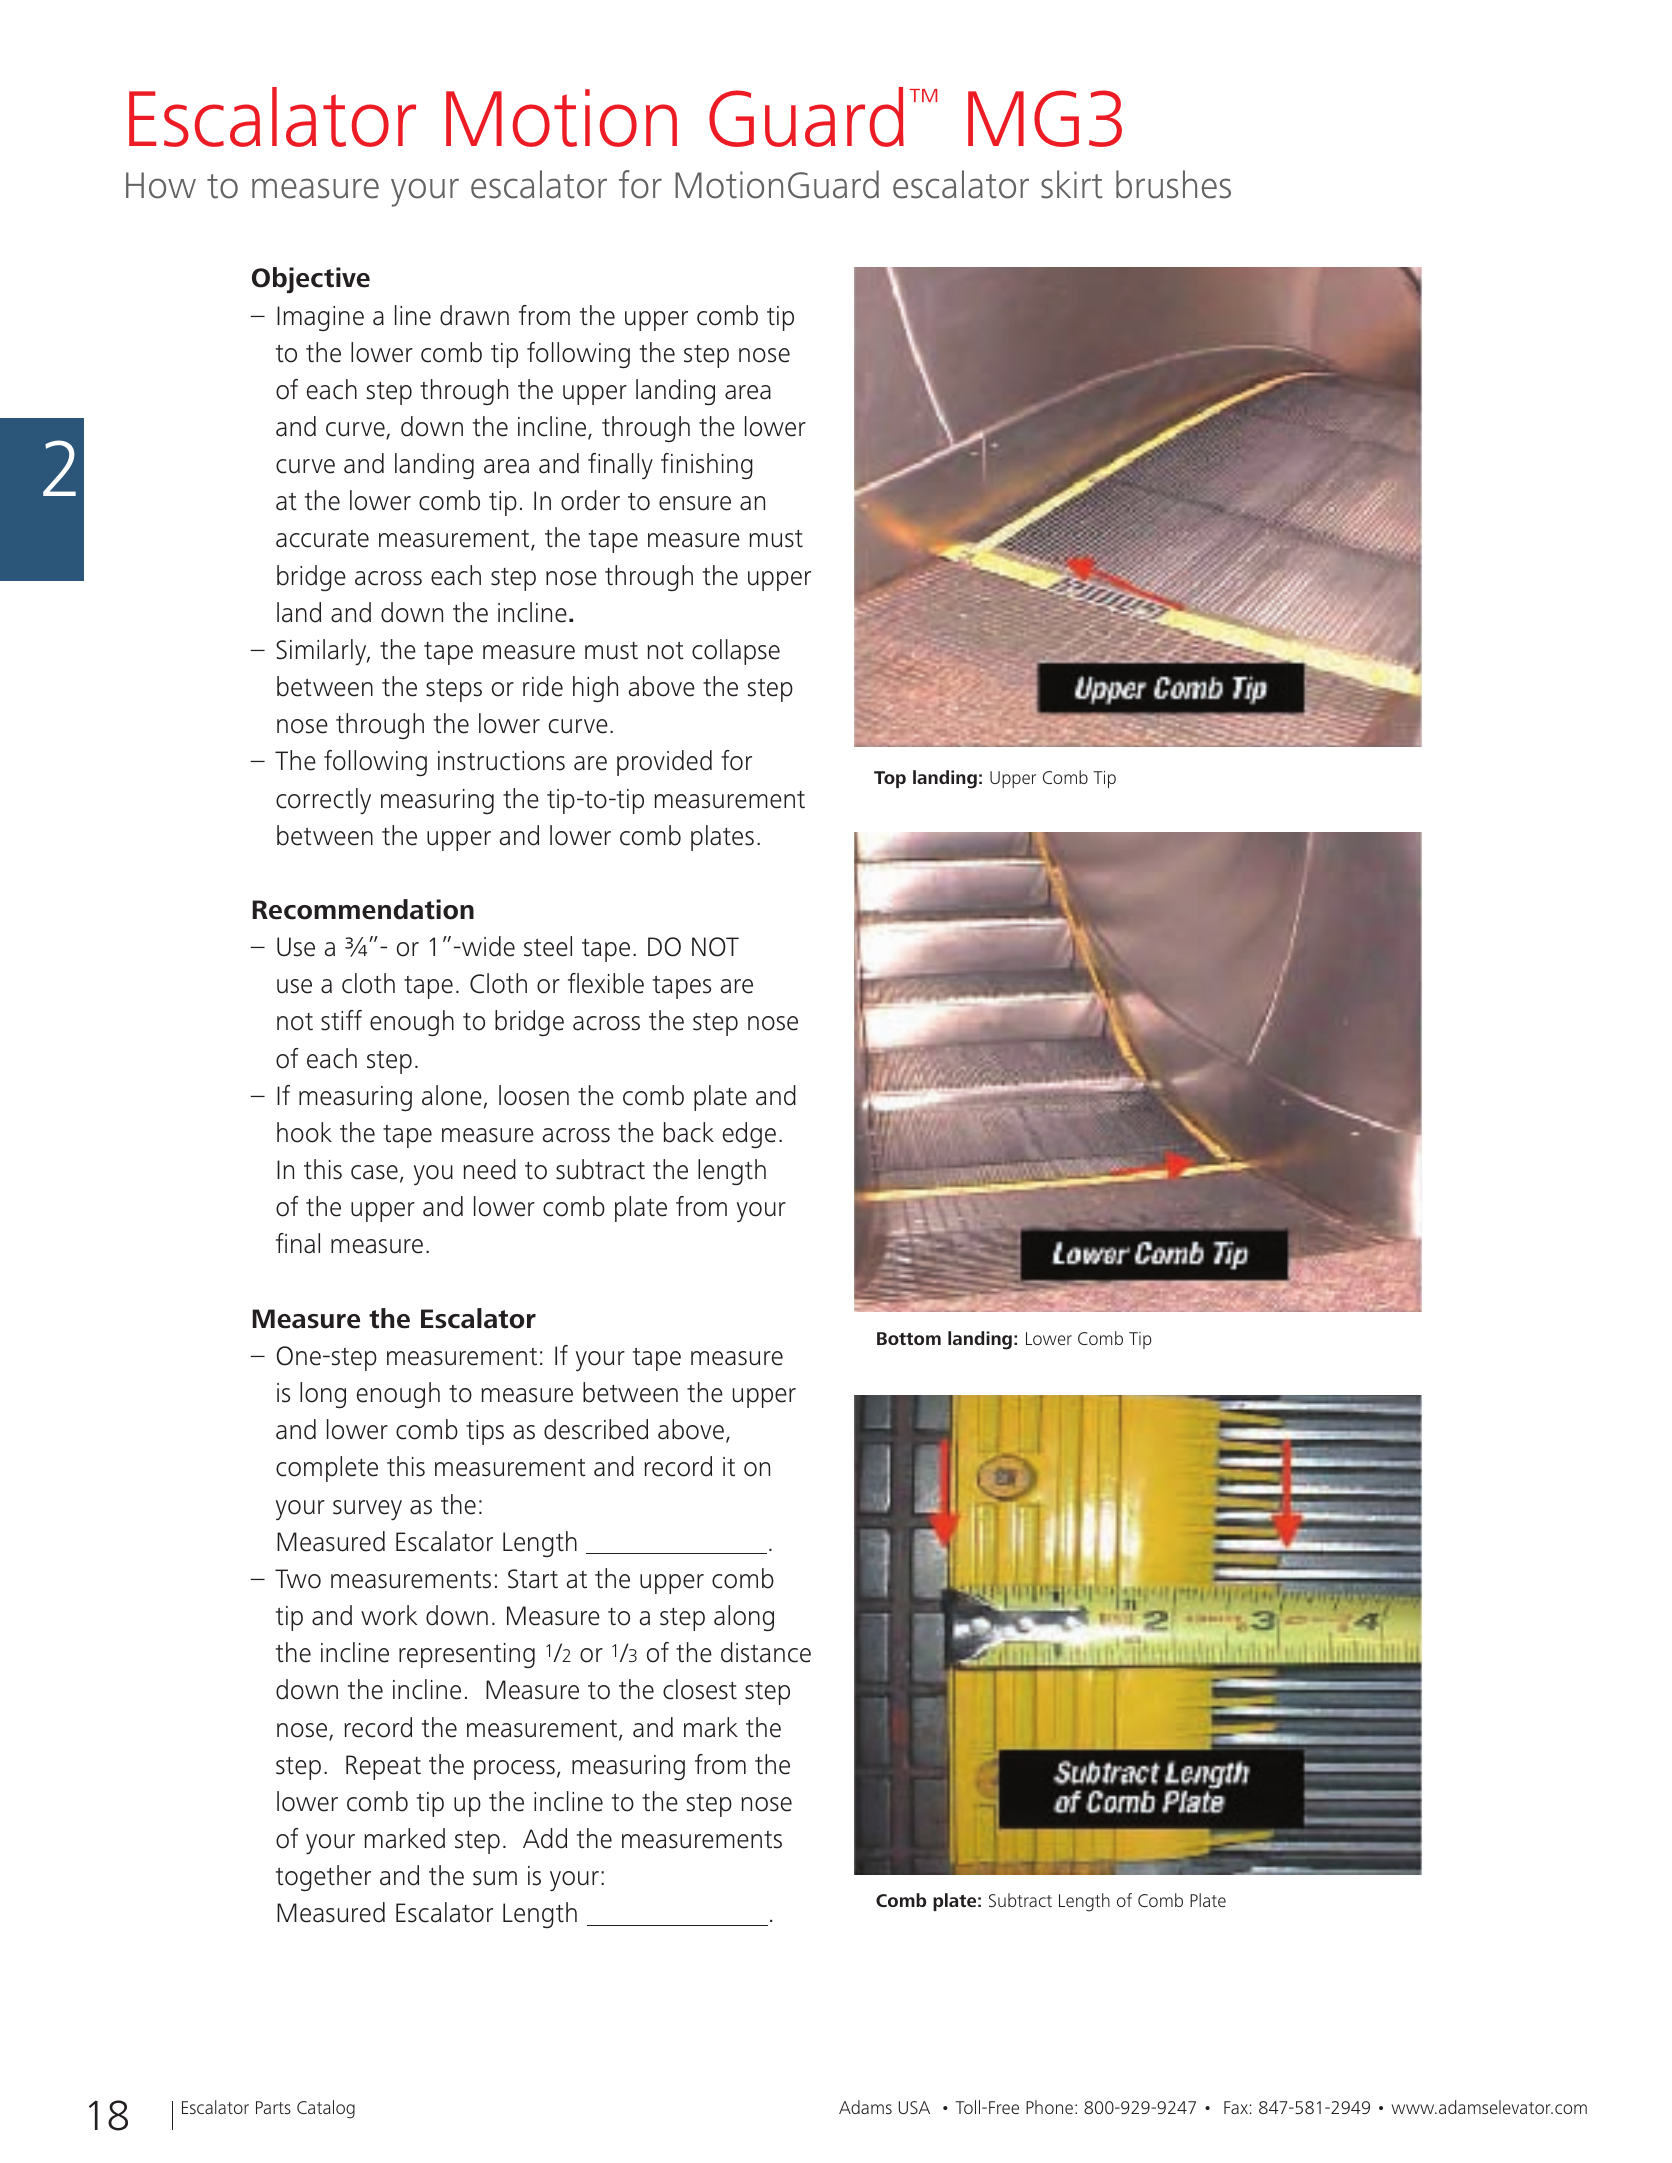 The height and width of the screenshot is (2163, 1672). What do you see at coordinates (311, 280) in the screenshot?
I see `Objective` at bounding box center [311, 280].
